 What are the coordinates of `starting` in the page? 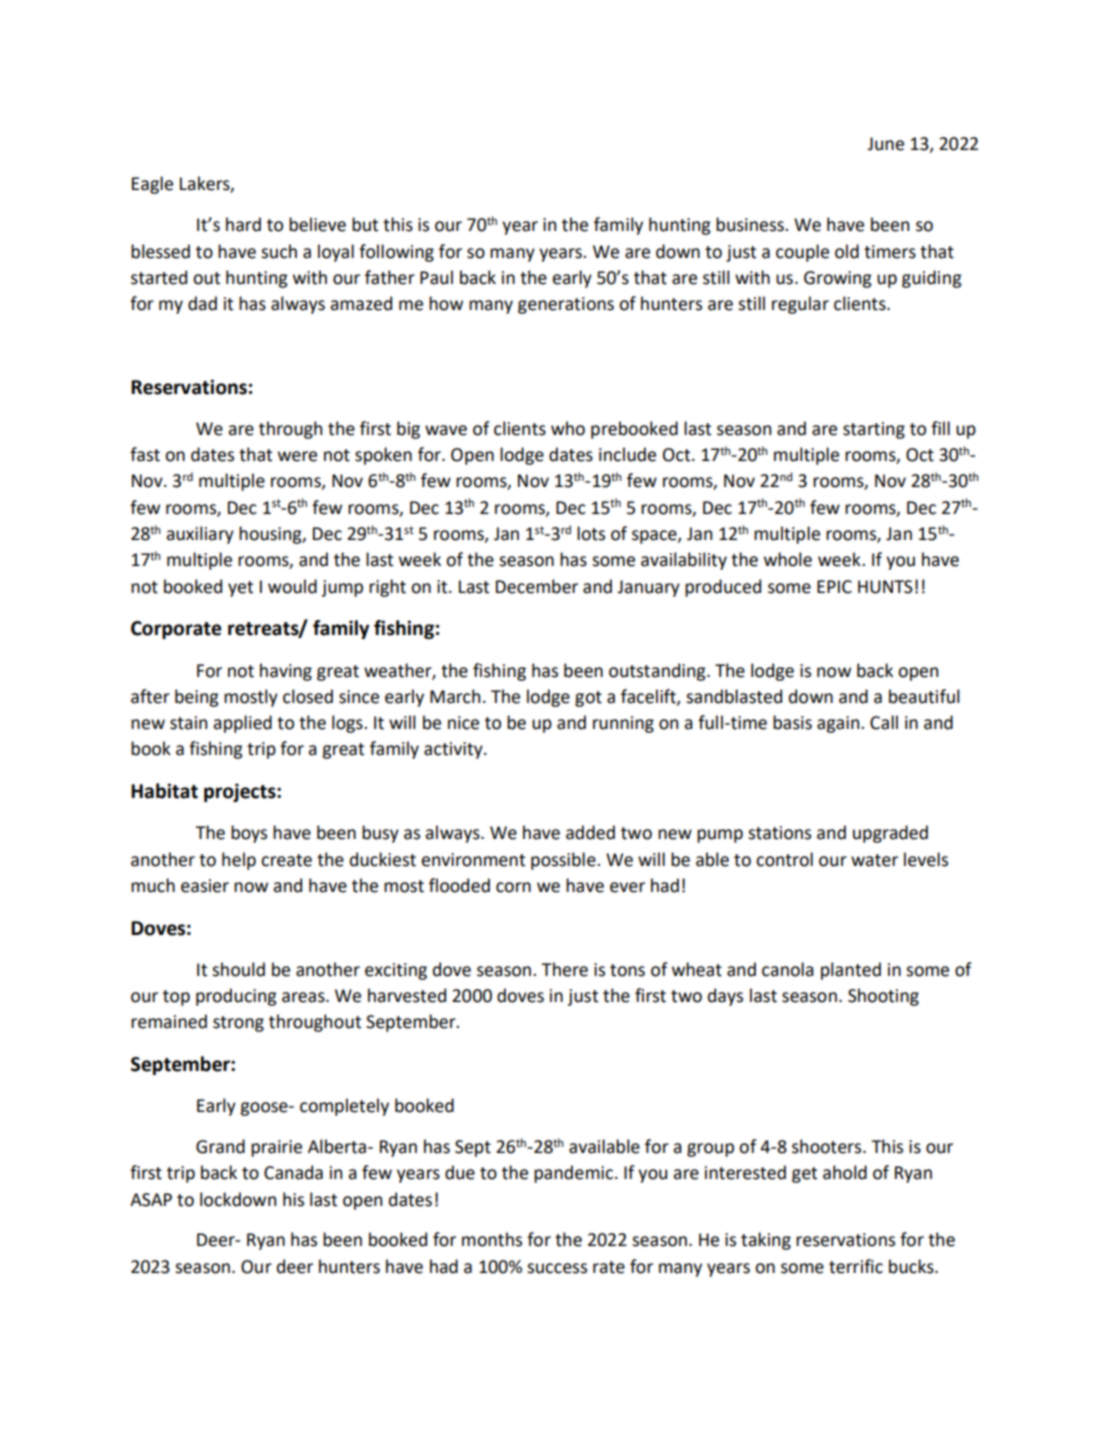 It's located at (874, 430).
